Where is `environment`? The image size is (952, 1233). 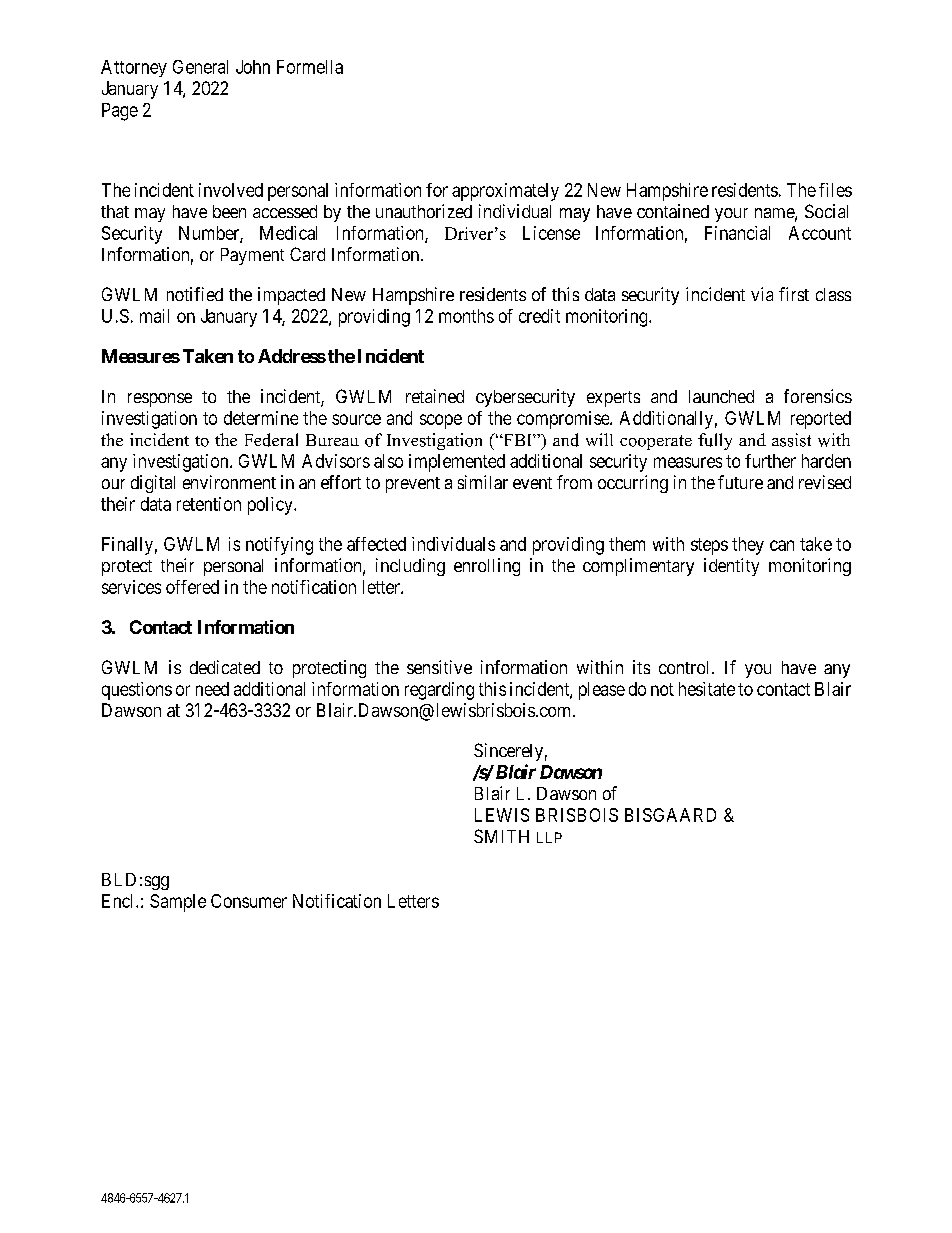
environment is located at coordinates (229, 482).
